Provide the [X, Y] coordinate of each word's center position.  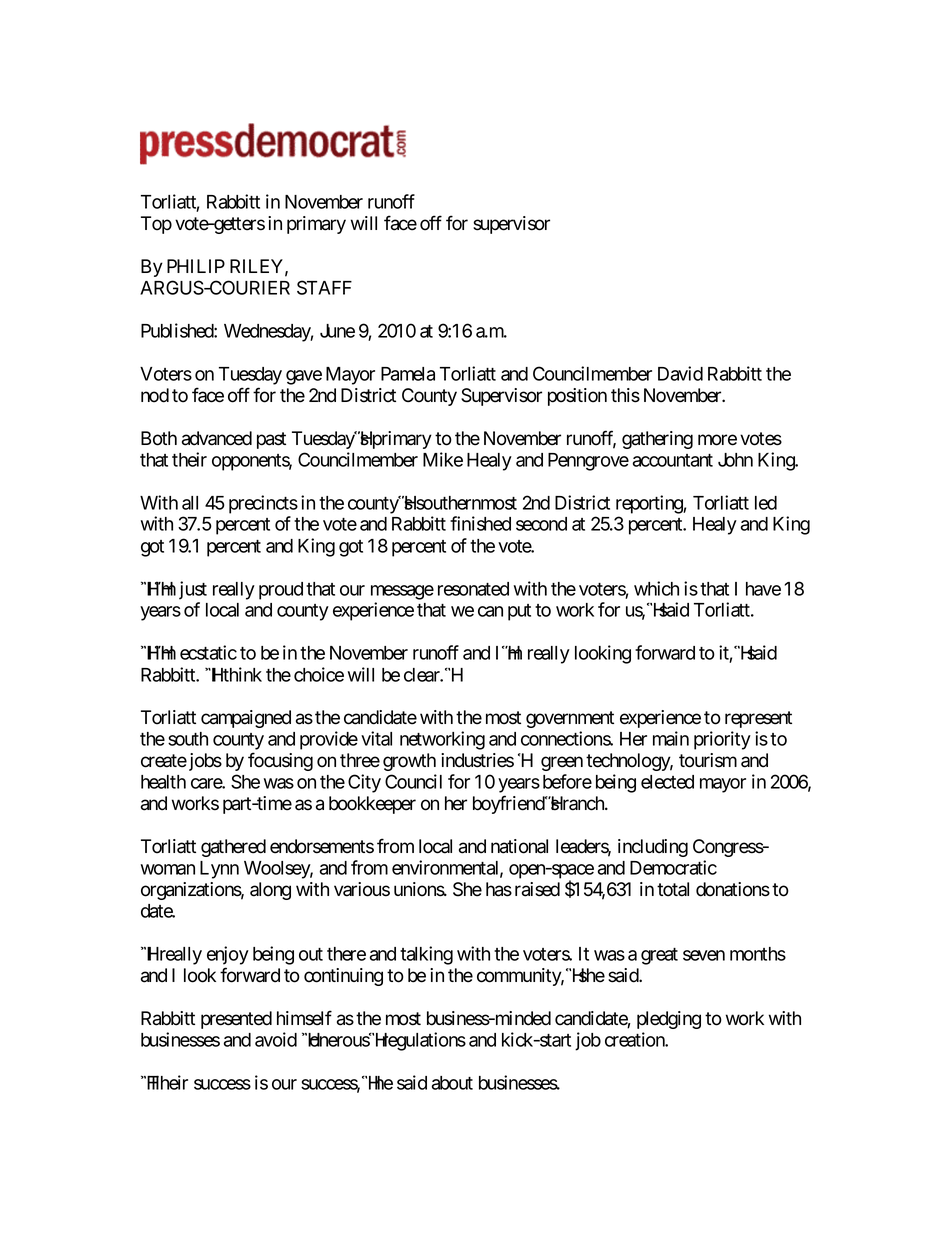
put [519, 612]
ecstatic [208, 652]
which [656, 588]
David [680, 373]
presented [236, 1020]
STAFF [324, 287]
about [452, 1083]
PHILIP [196, 266]
